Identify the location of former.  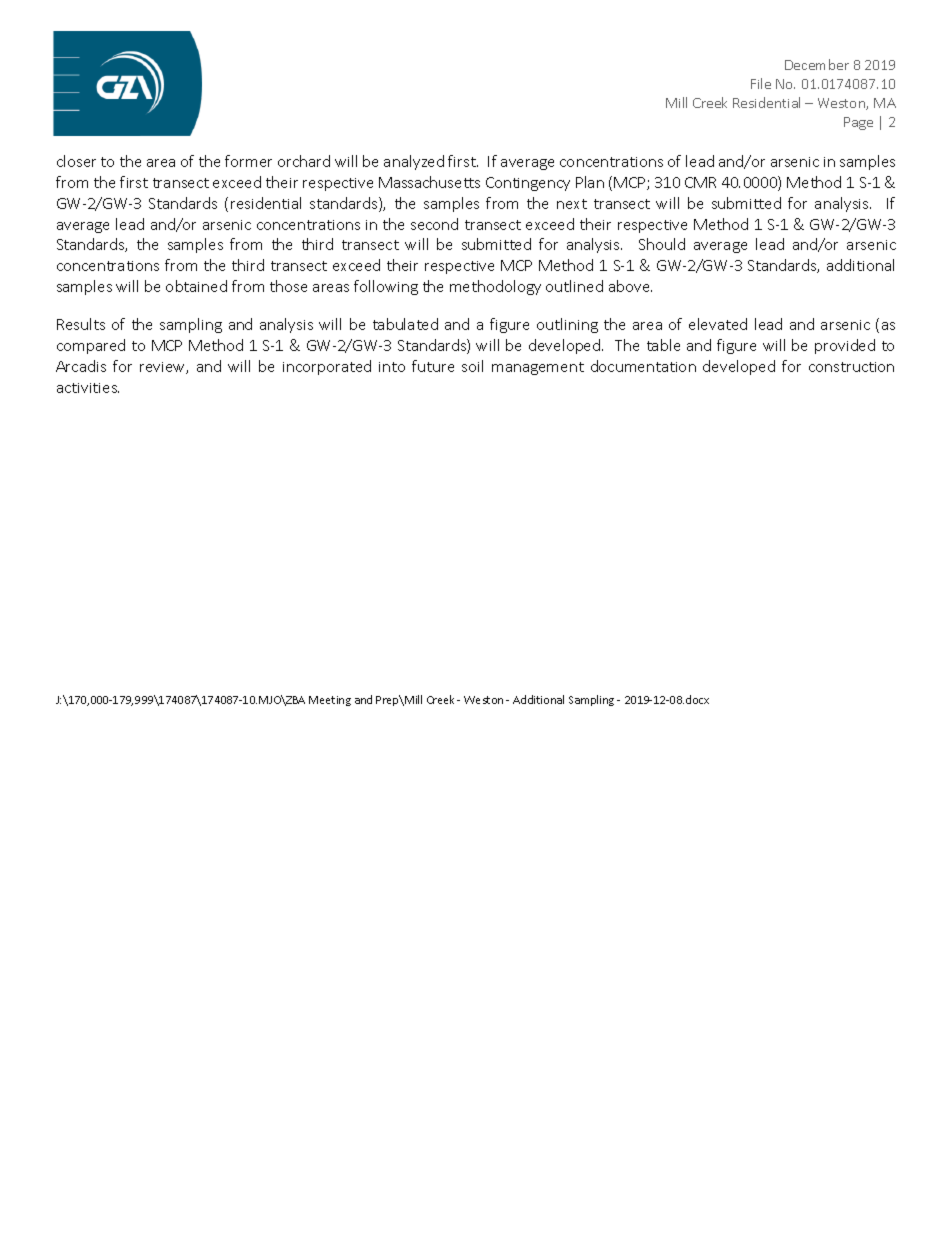
(248, 161).
